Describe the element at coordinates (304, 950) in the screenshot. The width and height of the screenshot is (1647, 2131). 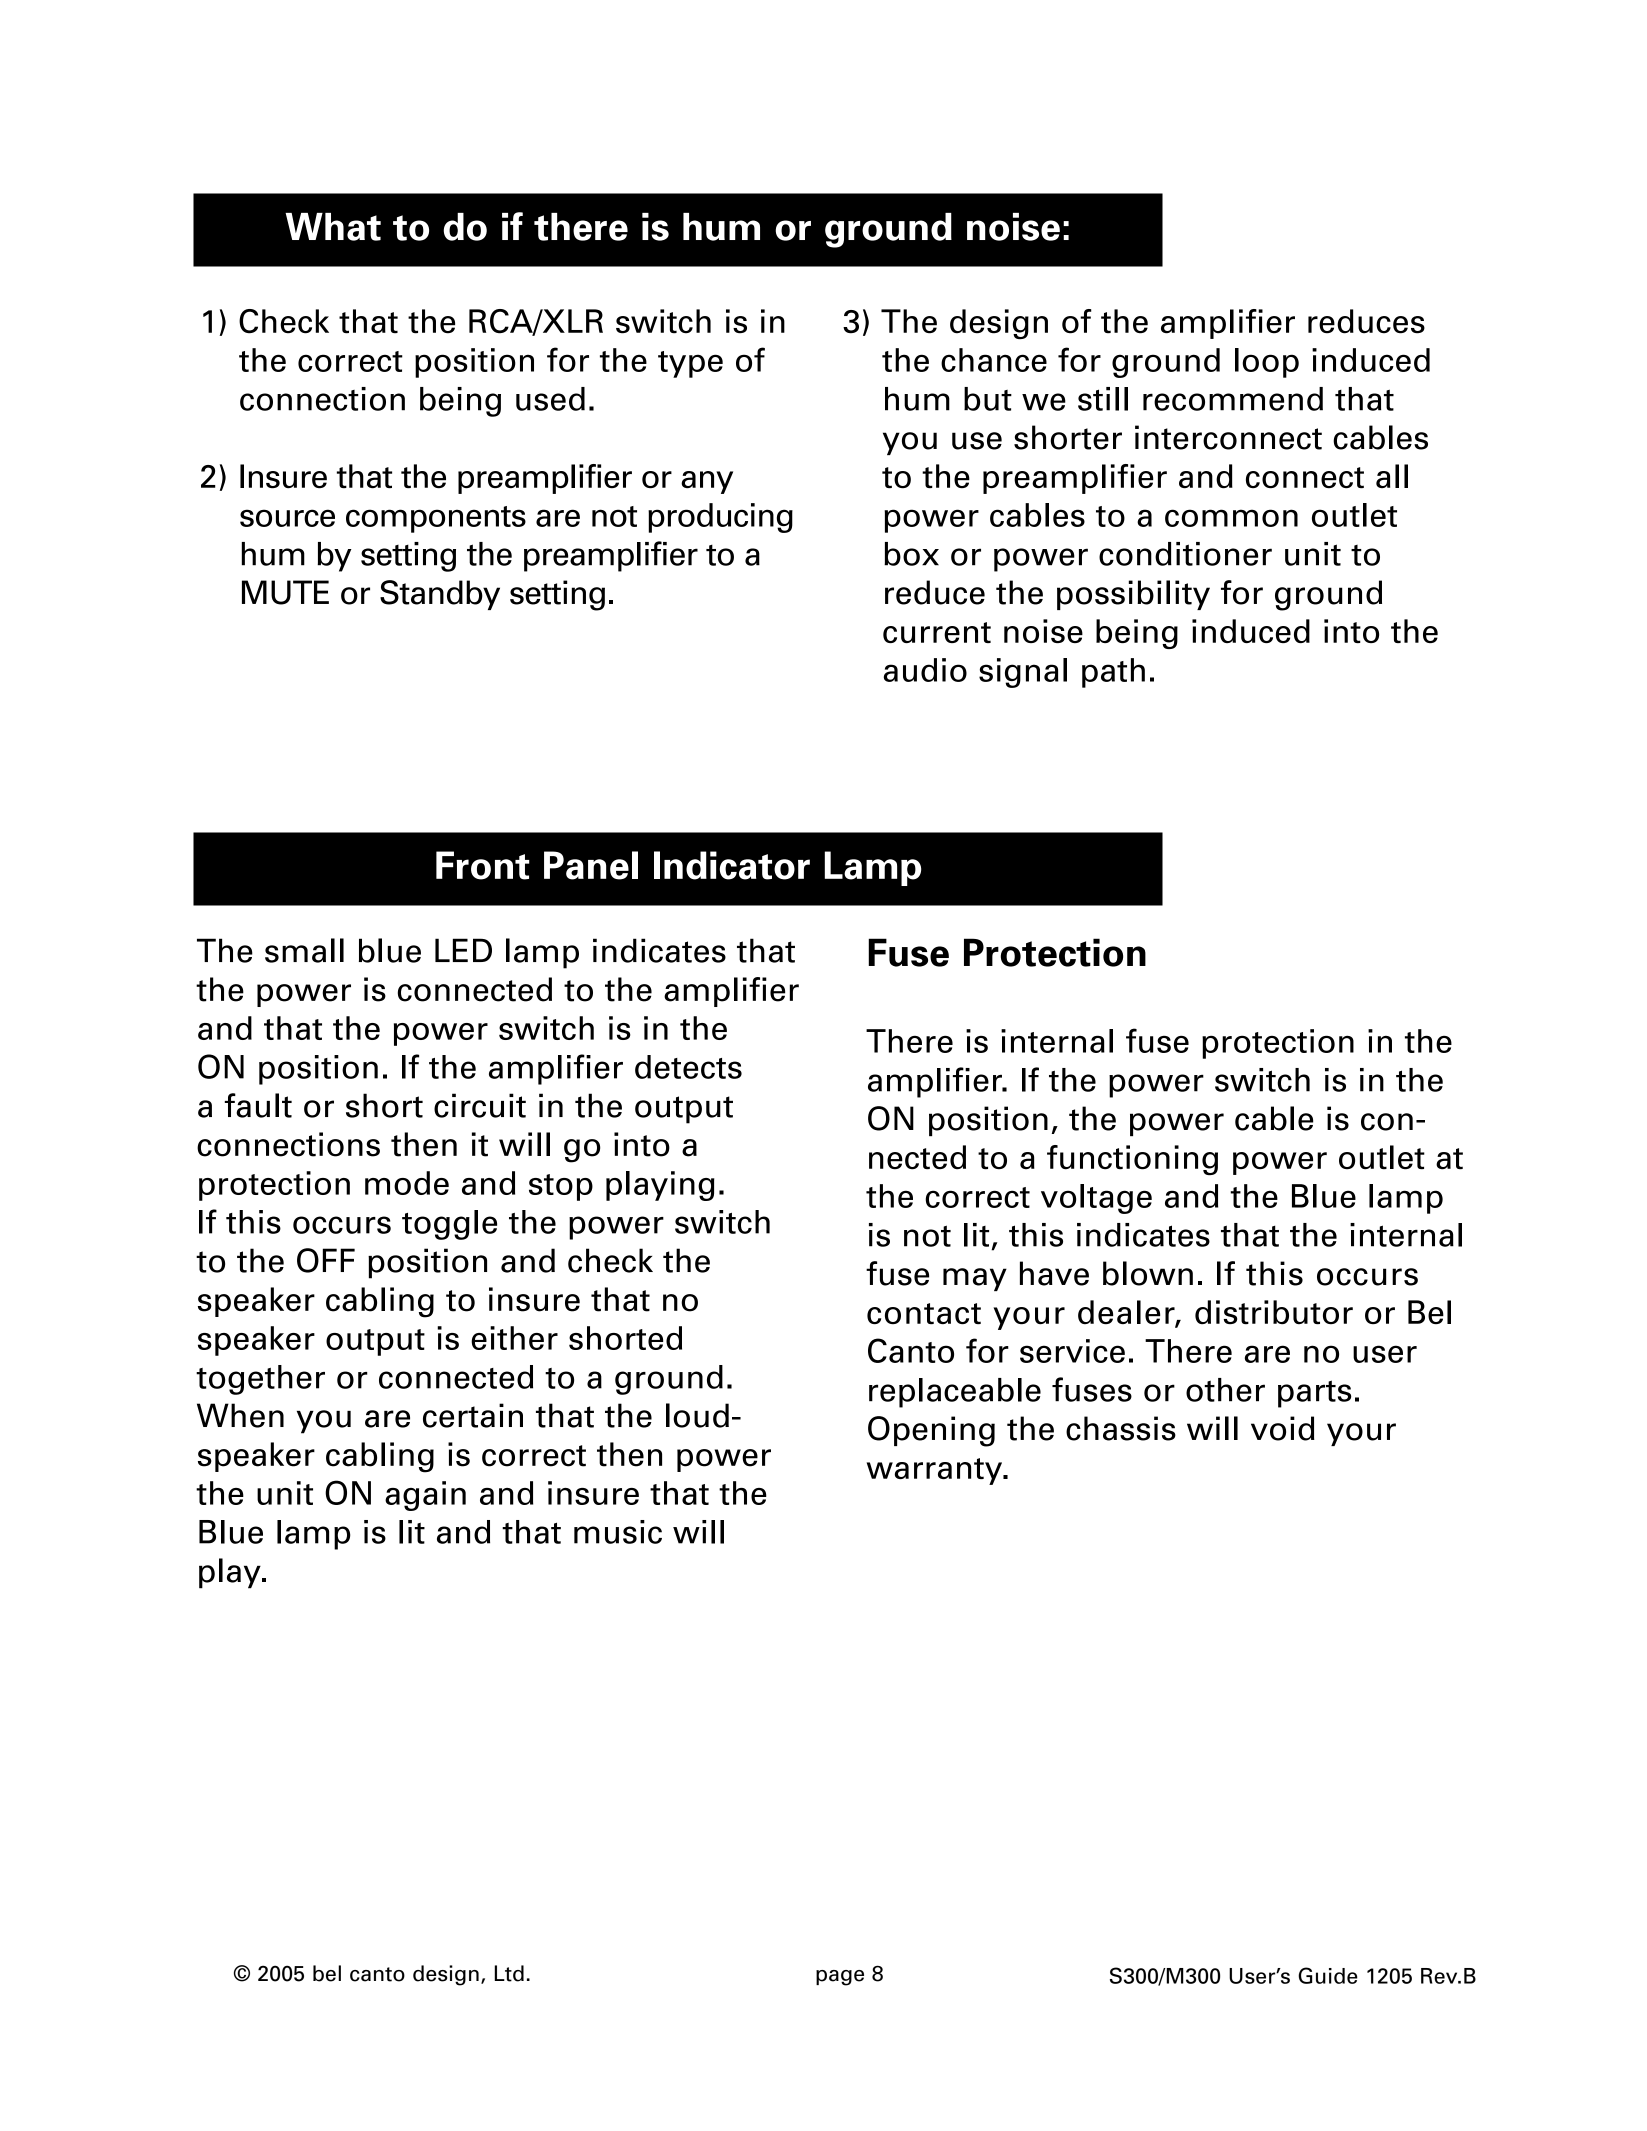
I see `small` at that location.
